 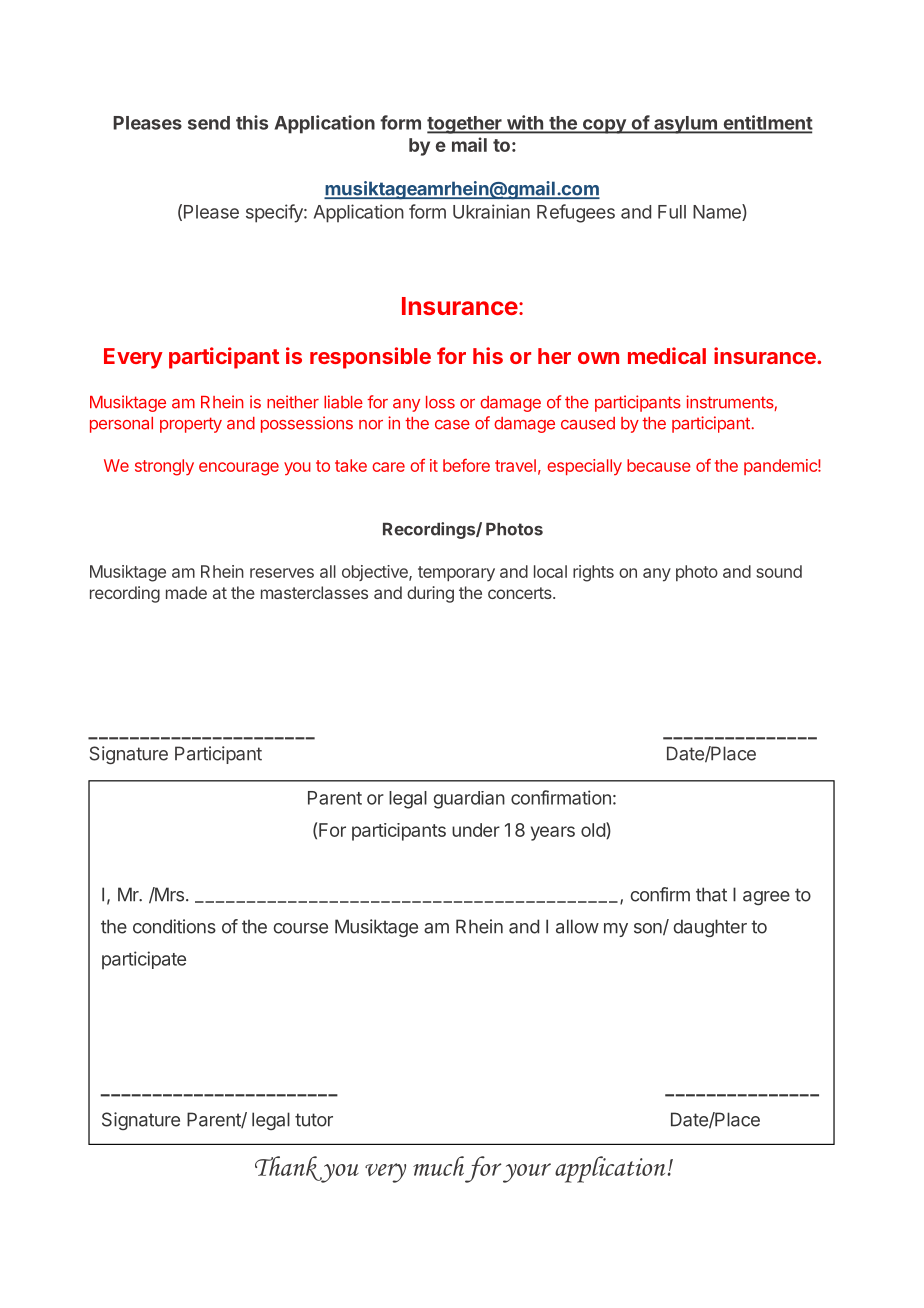 I want to click on medical, so click(x=667, y=355).
